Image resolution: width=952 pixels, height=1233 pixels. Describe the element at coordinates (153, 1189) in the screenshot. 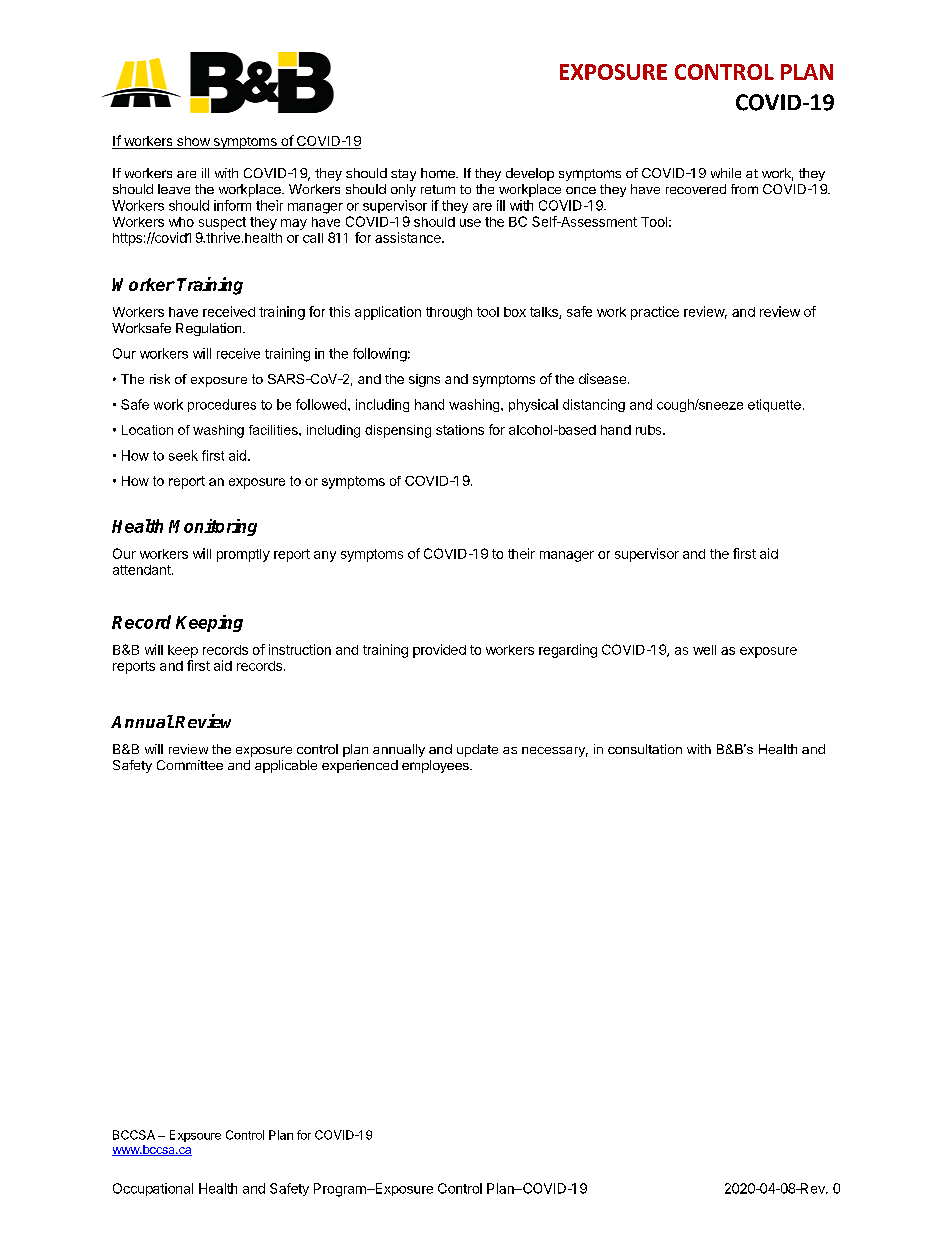

I see `Occupational` at that location.
